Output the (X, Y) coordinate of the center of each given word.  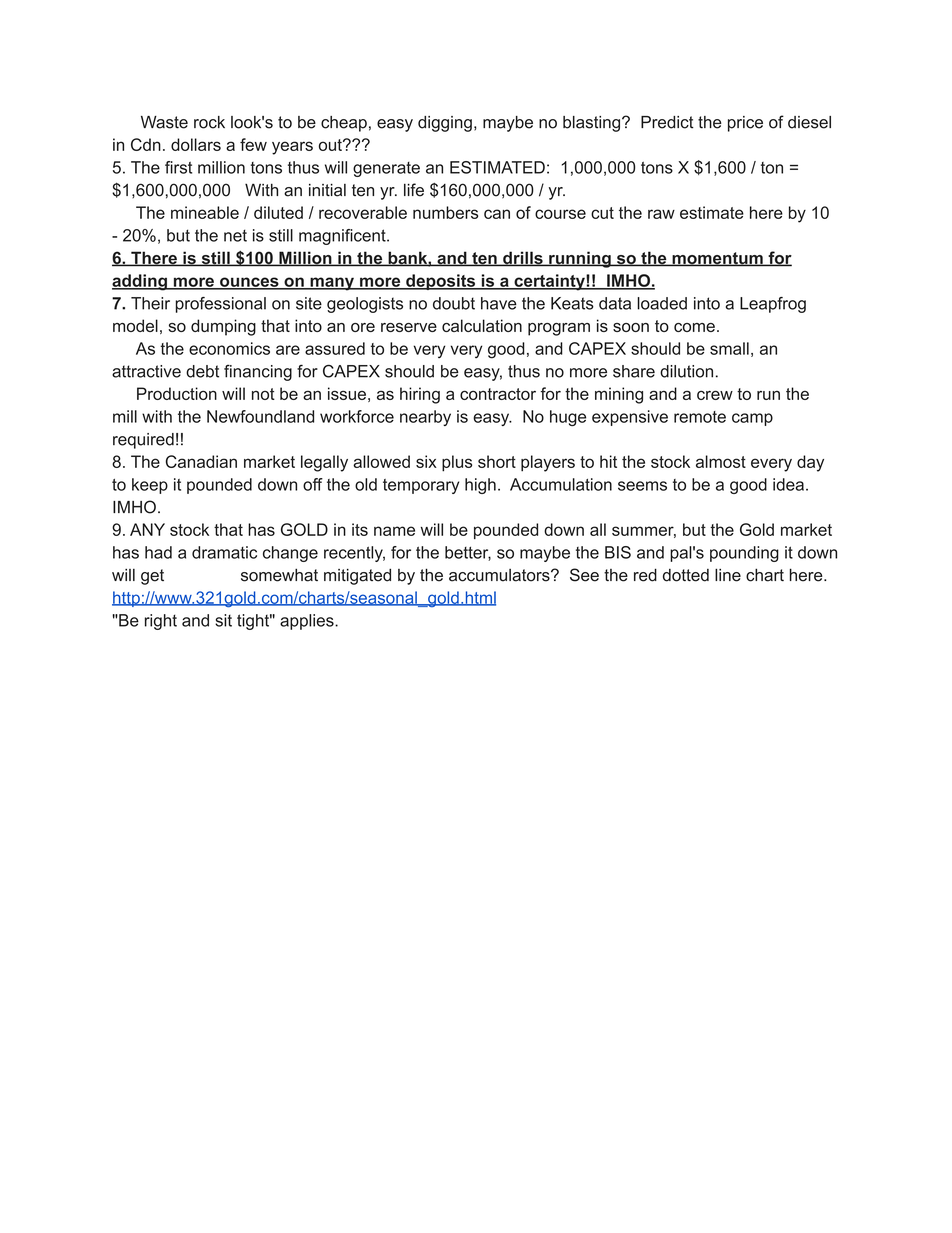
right (161, 622)
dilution (686, 371)
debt (202, 371)
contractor (498, 394)
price (745, 124)
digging (445, 124)
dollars (196, 144)
